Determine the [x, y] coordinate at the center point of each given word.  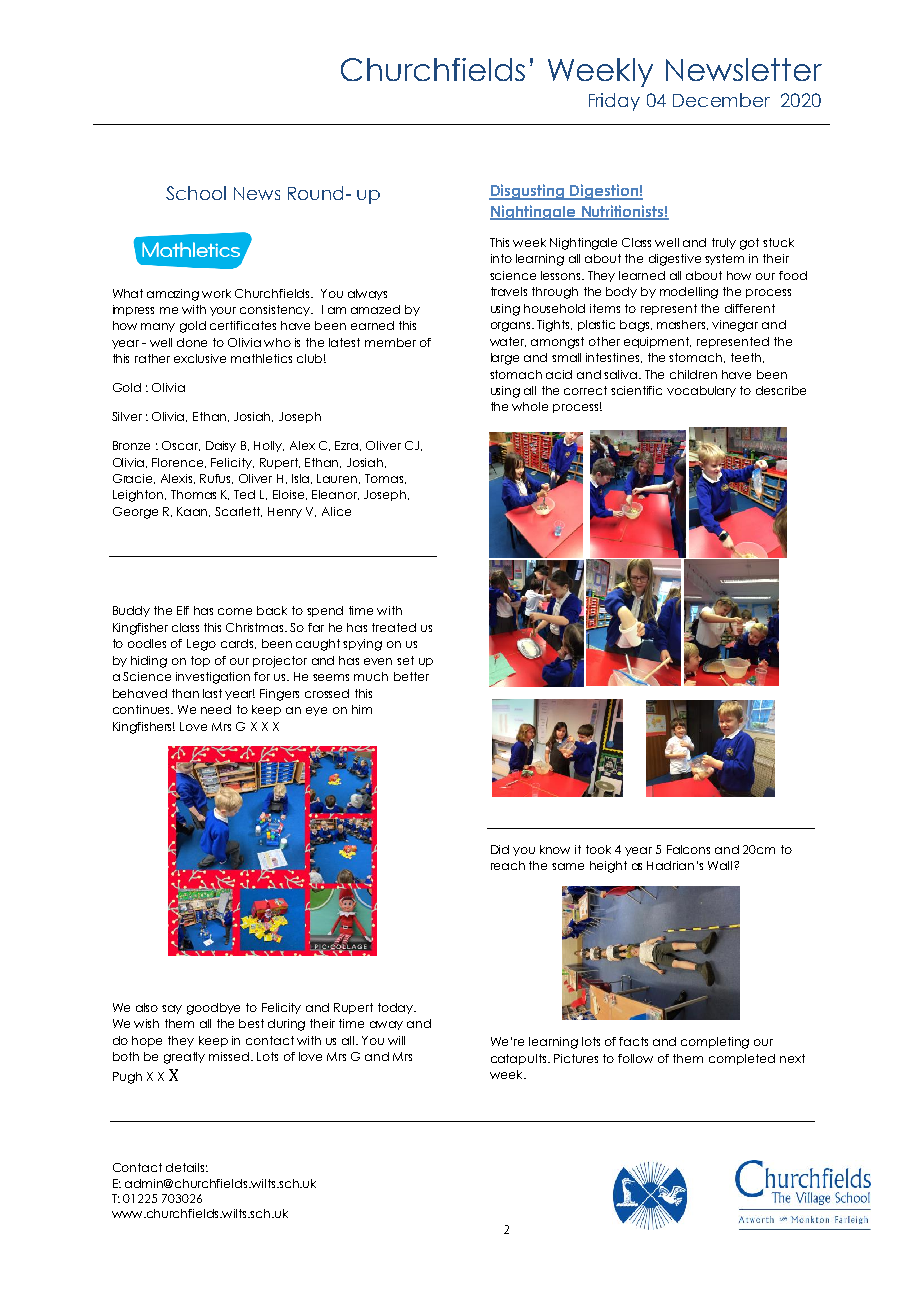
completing [715, 1043]
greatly [184, 1058]
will [396, 1040]
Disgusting [528, 192]
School [196, 193]
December [721, 100]
